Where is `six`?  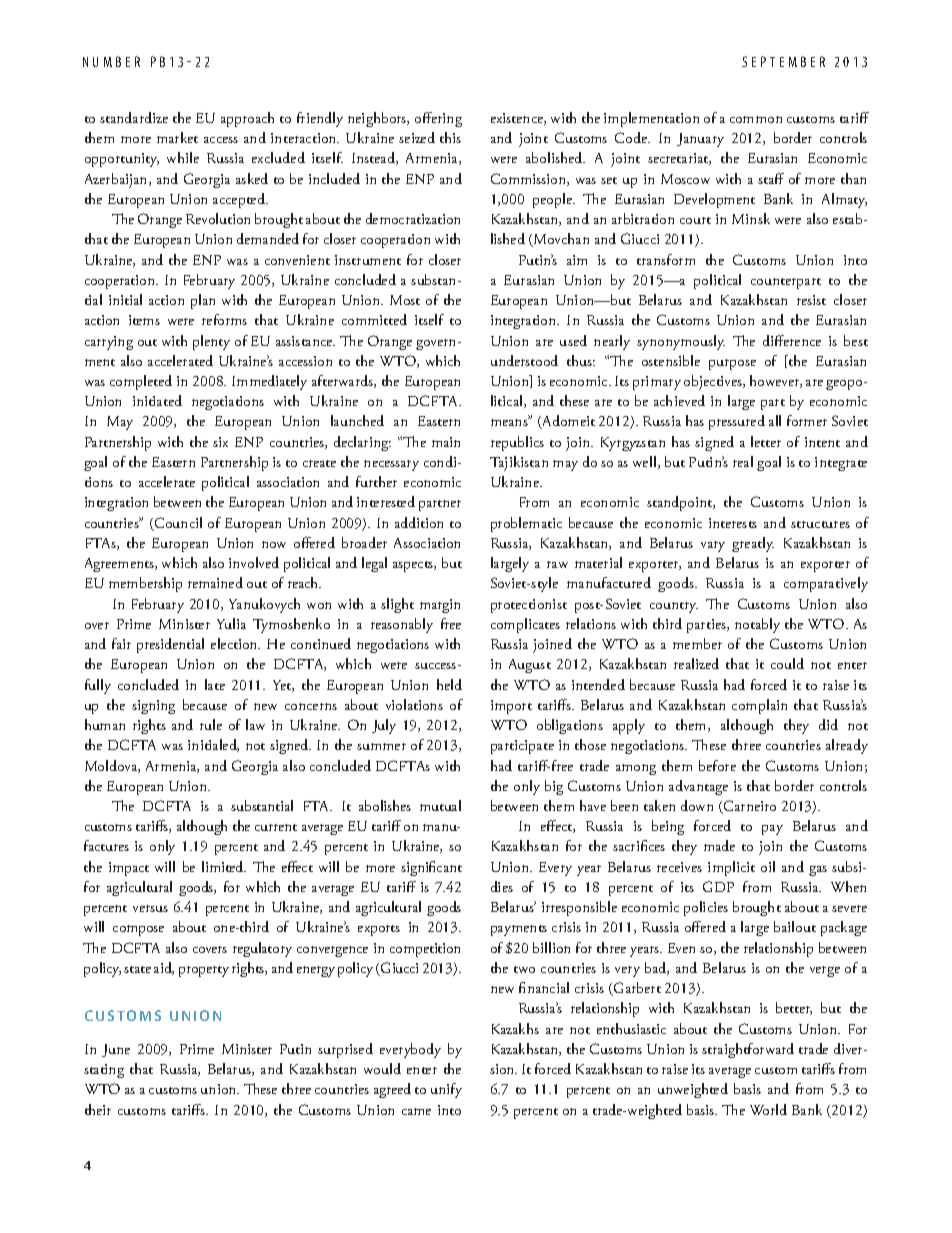
six is located at coordinates (220, 442).
